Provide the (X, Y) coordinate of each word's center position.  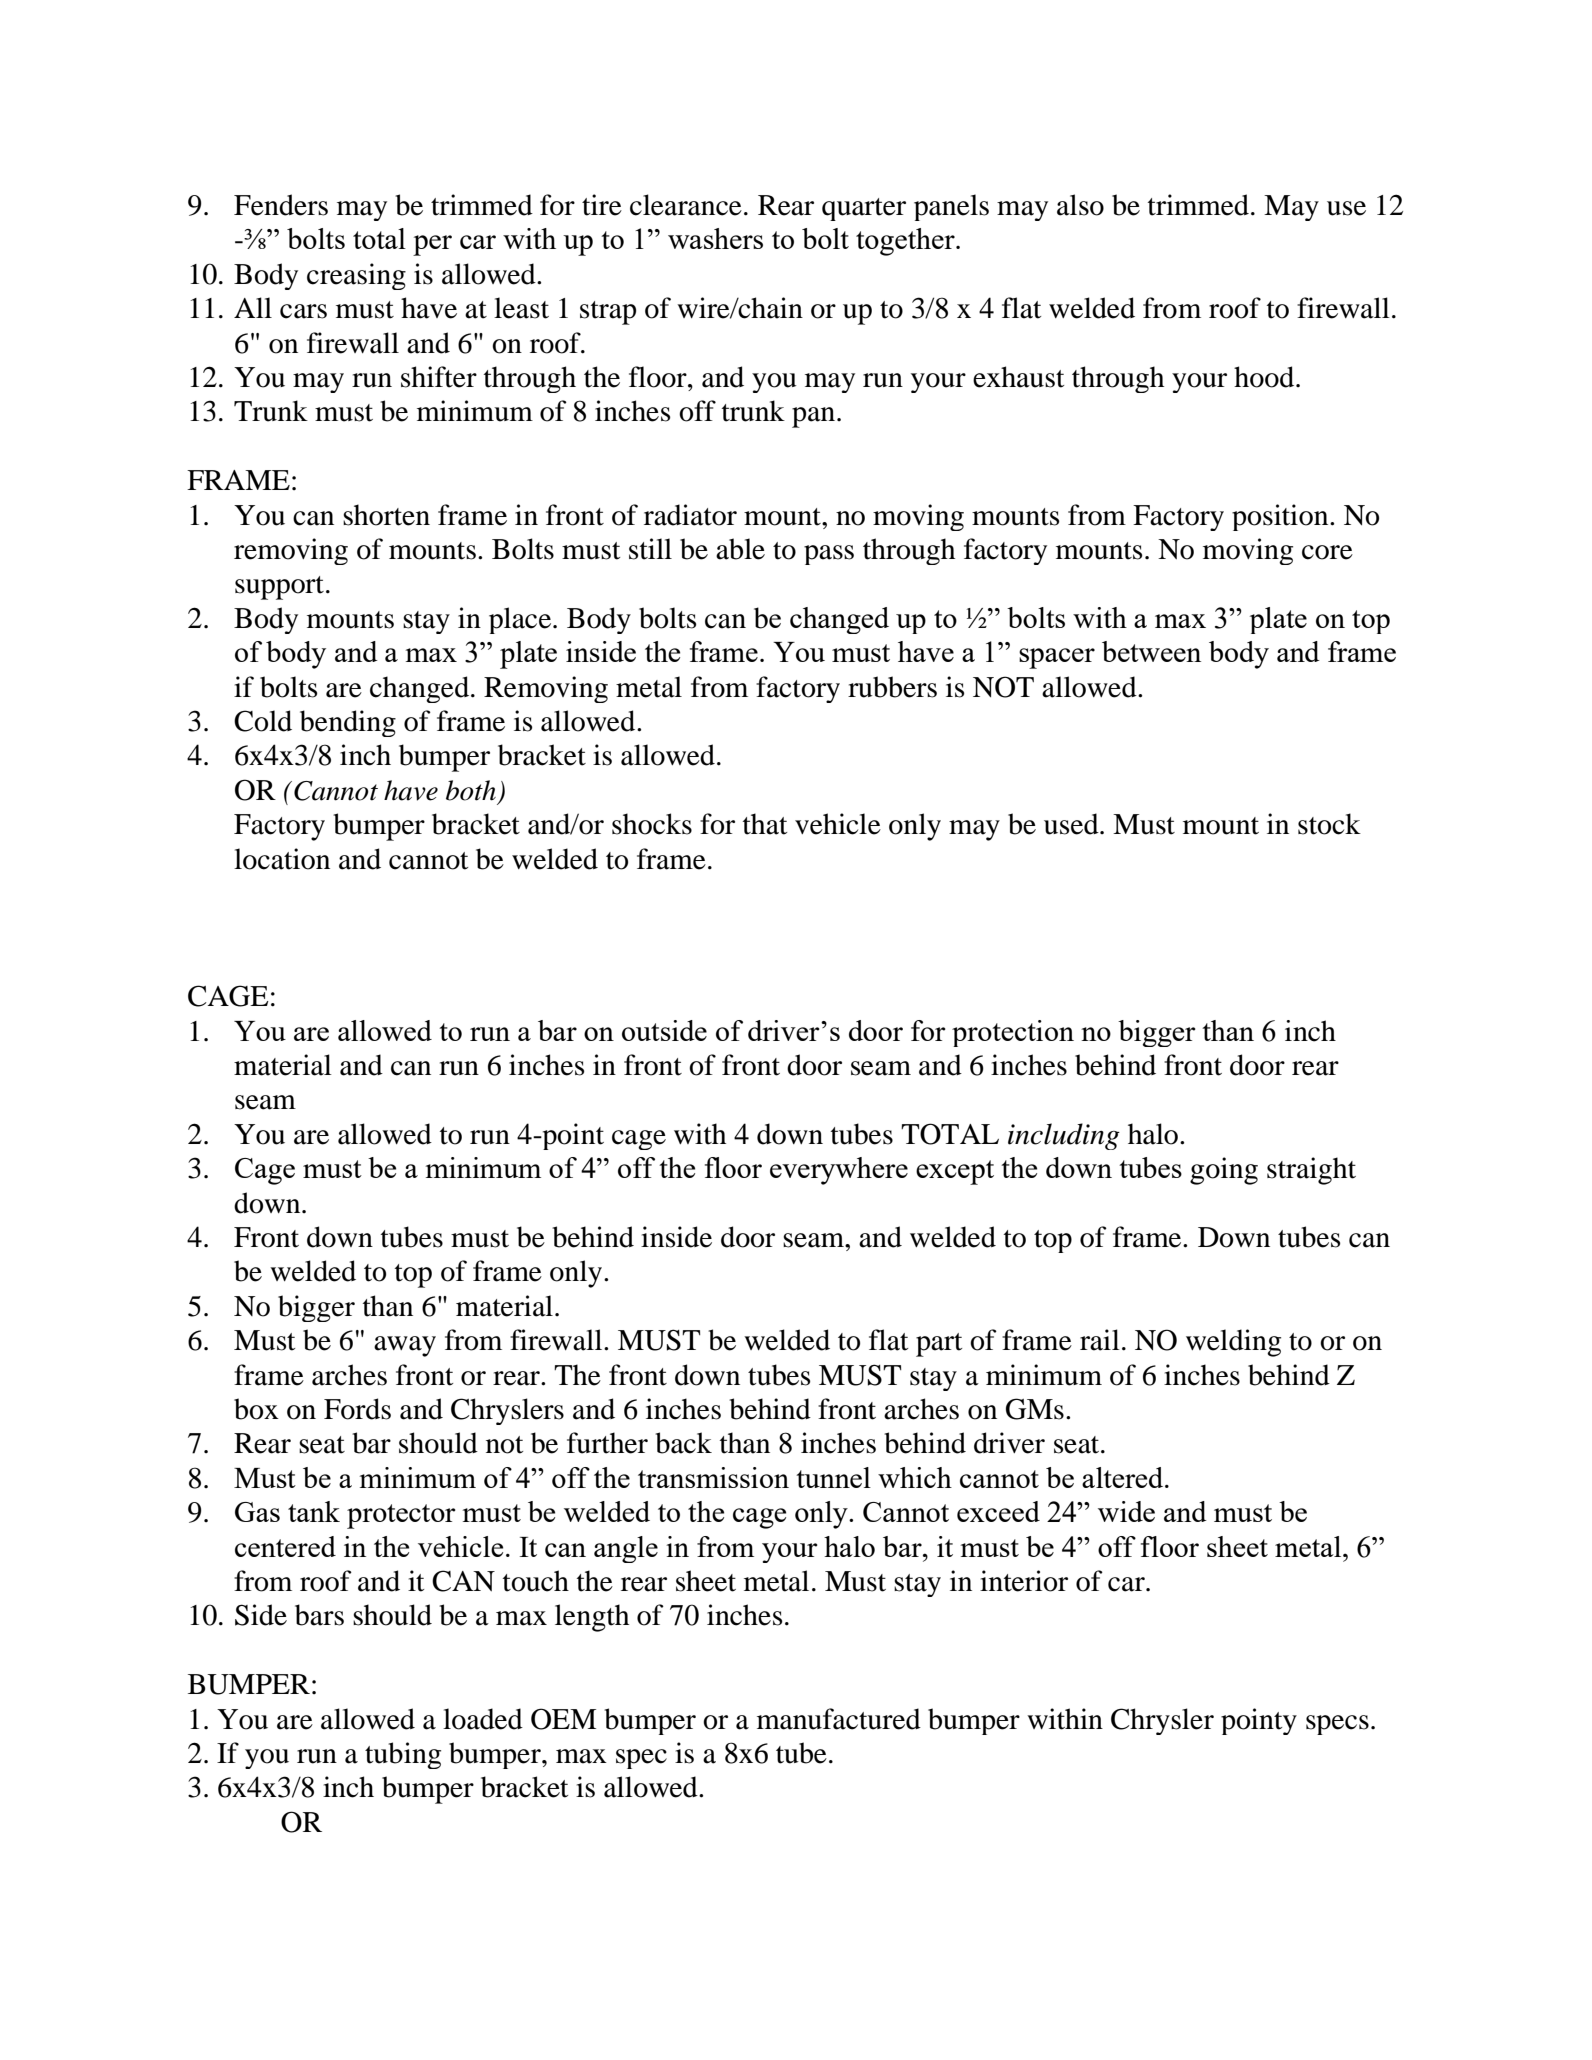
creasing (356, 276)
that (765, 824)
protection (1013, 1033)
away (405, 1346)
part (939, 1345)
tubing (403, 1755)
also (1080, 205)
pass (829, 555)
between (1151, 651)
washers (715, 238)
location (282, 859)
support (279, 588)
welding (1233, 1343)
